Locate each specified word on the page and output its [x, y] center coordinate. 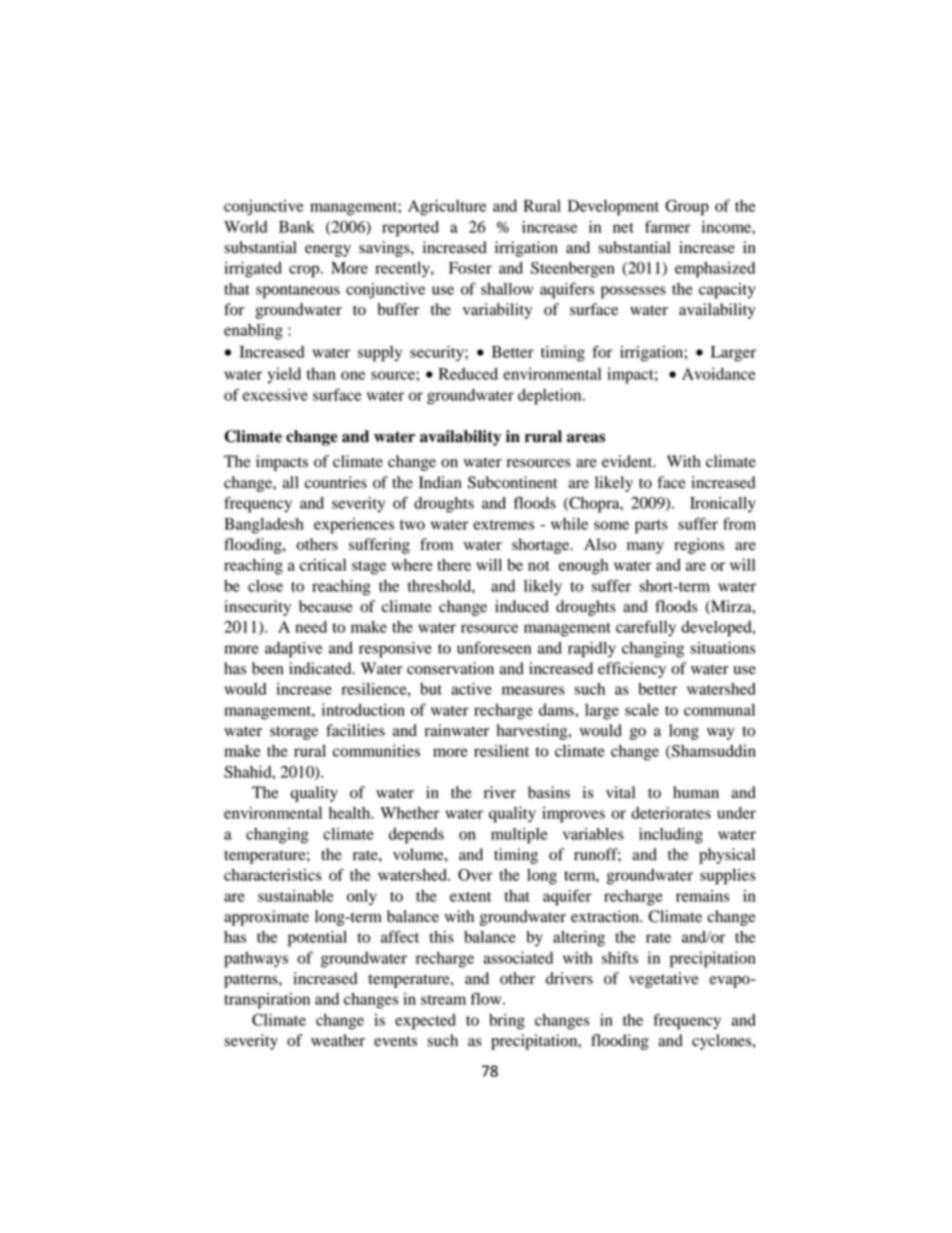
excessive [275, 395]
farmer [668, 226]
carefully [646, 628]
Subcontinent [512, 482]
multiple [519, 836]
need [311, 627]
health [351, 813]
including [671, 836]
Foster [470, 268]
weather [338, 1040]
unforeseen [494, 647]
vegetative [664, 980]
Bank [297, 227]
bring [507, 1022]
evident [628, 461]
